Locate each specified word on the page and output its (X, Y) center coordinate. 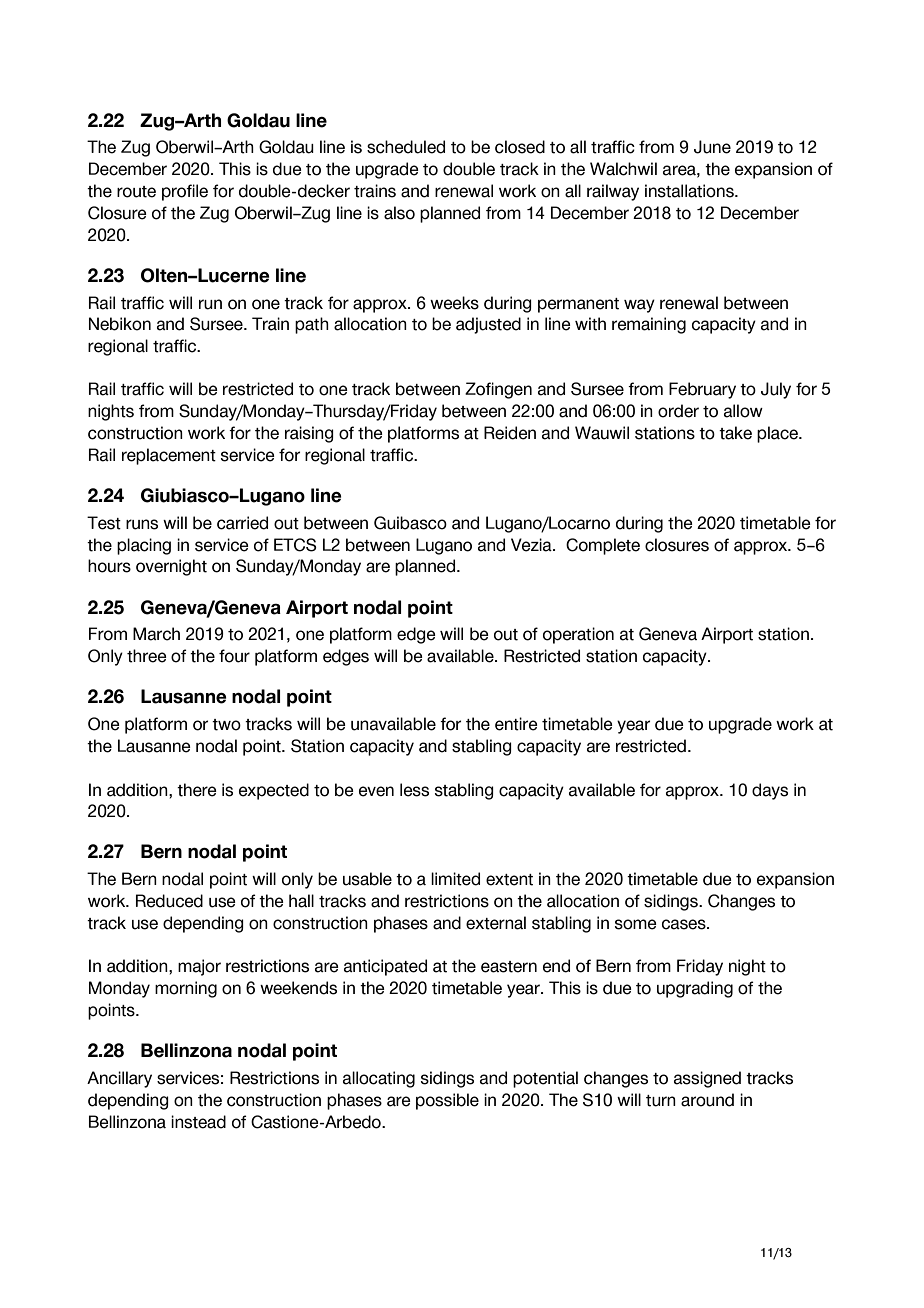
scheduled (406, 147)
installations (690, 191)
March (156, 634)
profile (185, 192)
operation (578, 635)
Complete (603, 546)
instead (198, 1122)
